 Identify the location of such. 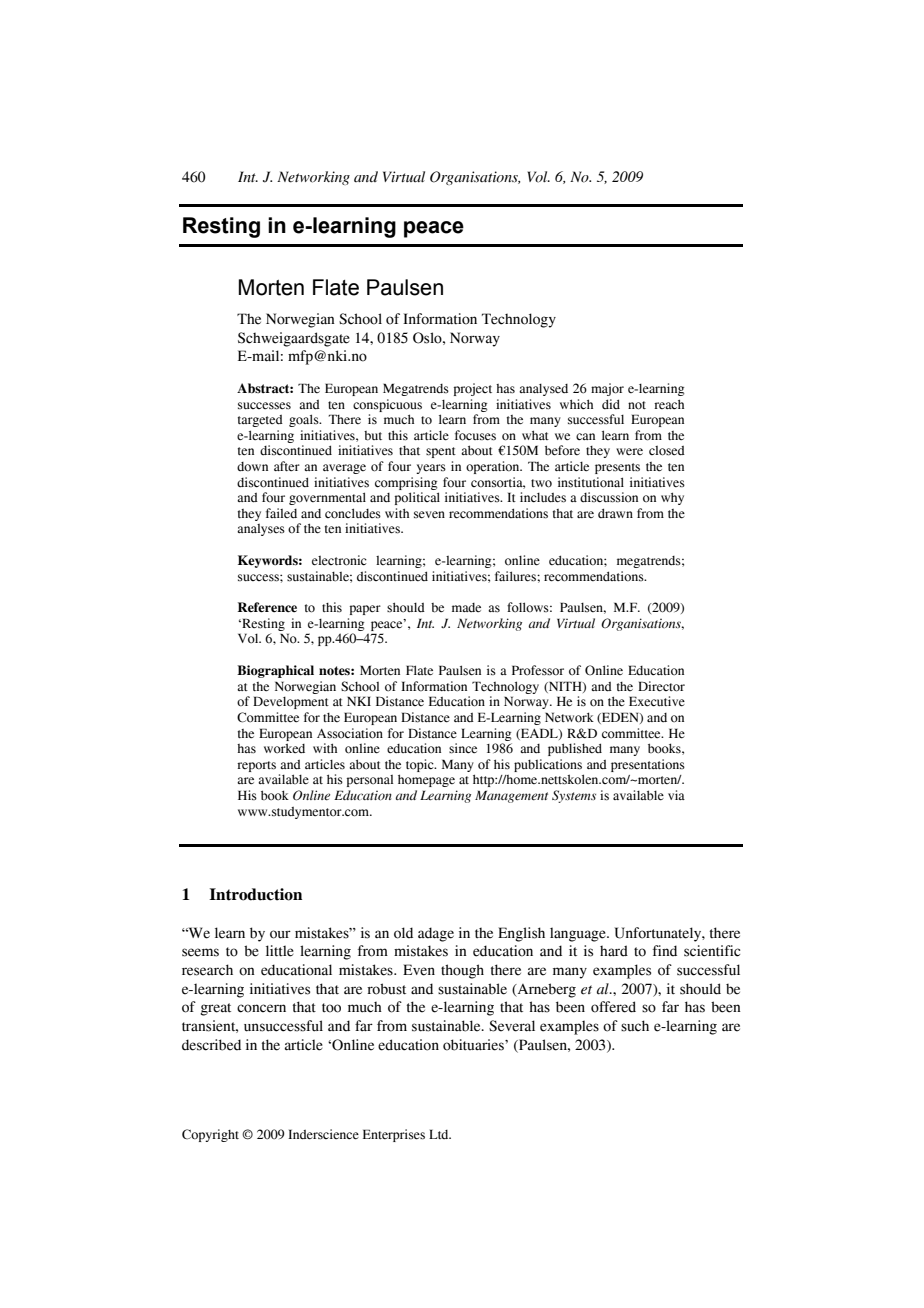
(635, 1026).
